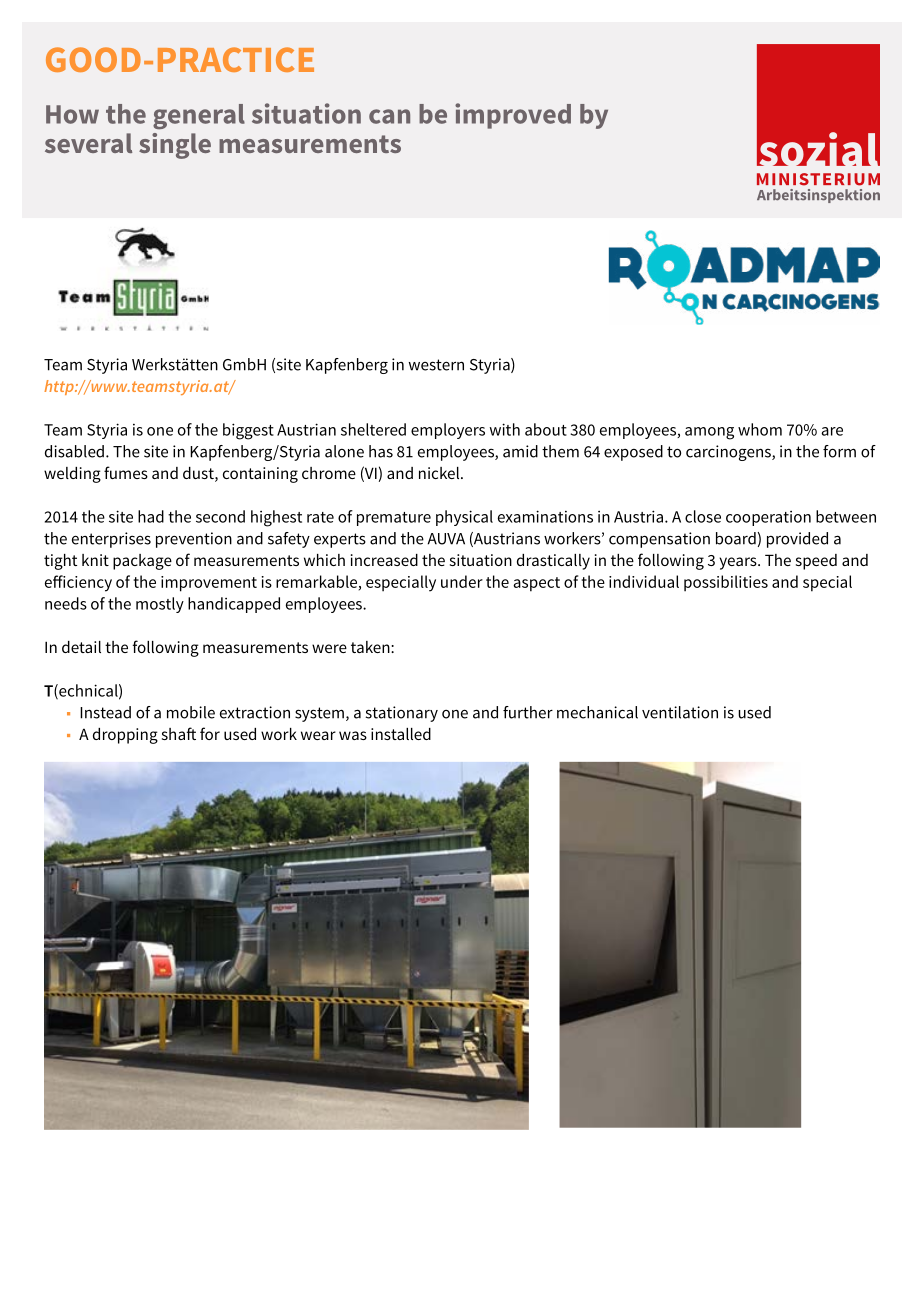 This page has width=924, height=1308. Describe the element at coordinates (389, 116) in the page. I see `can` at that location.
